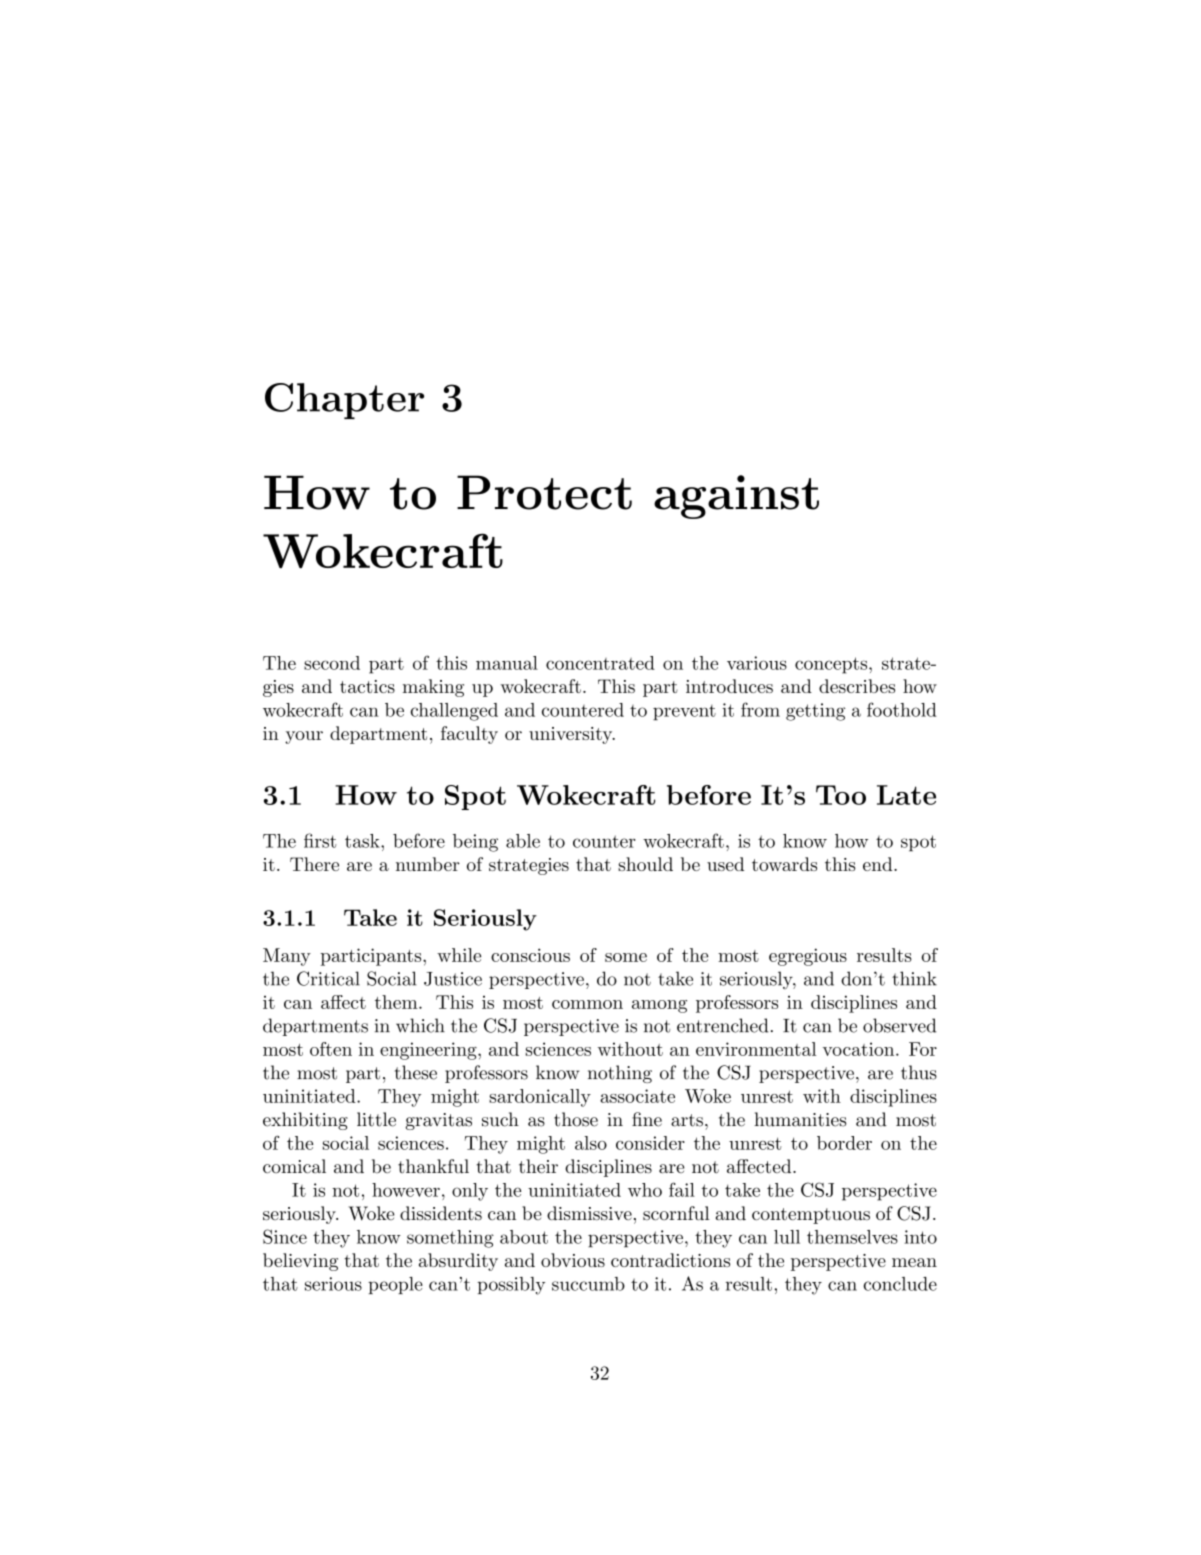 The image size is (1201, 1555). What do you see at coordinates (544, 492) in the image?
I see `Protect` at bounding box center [544, 492].
